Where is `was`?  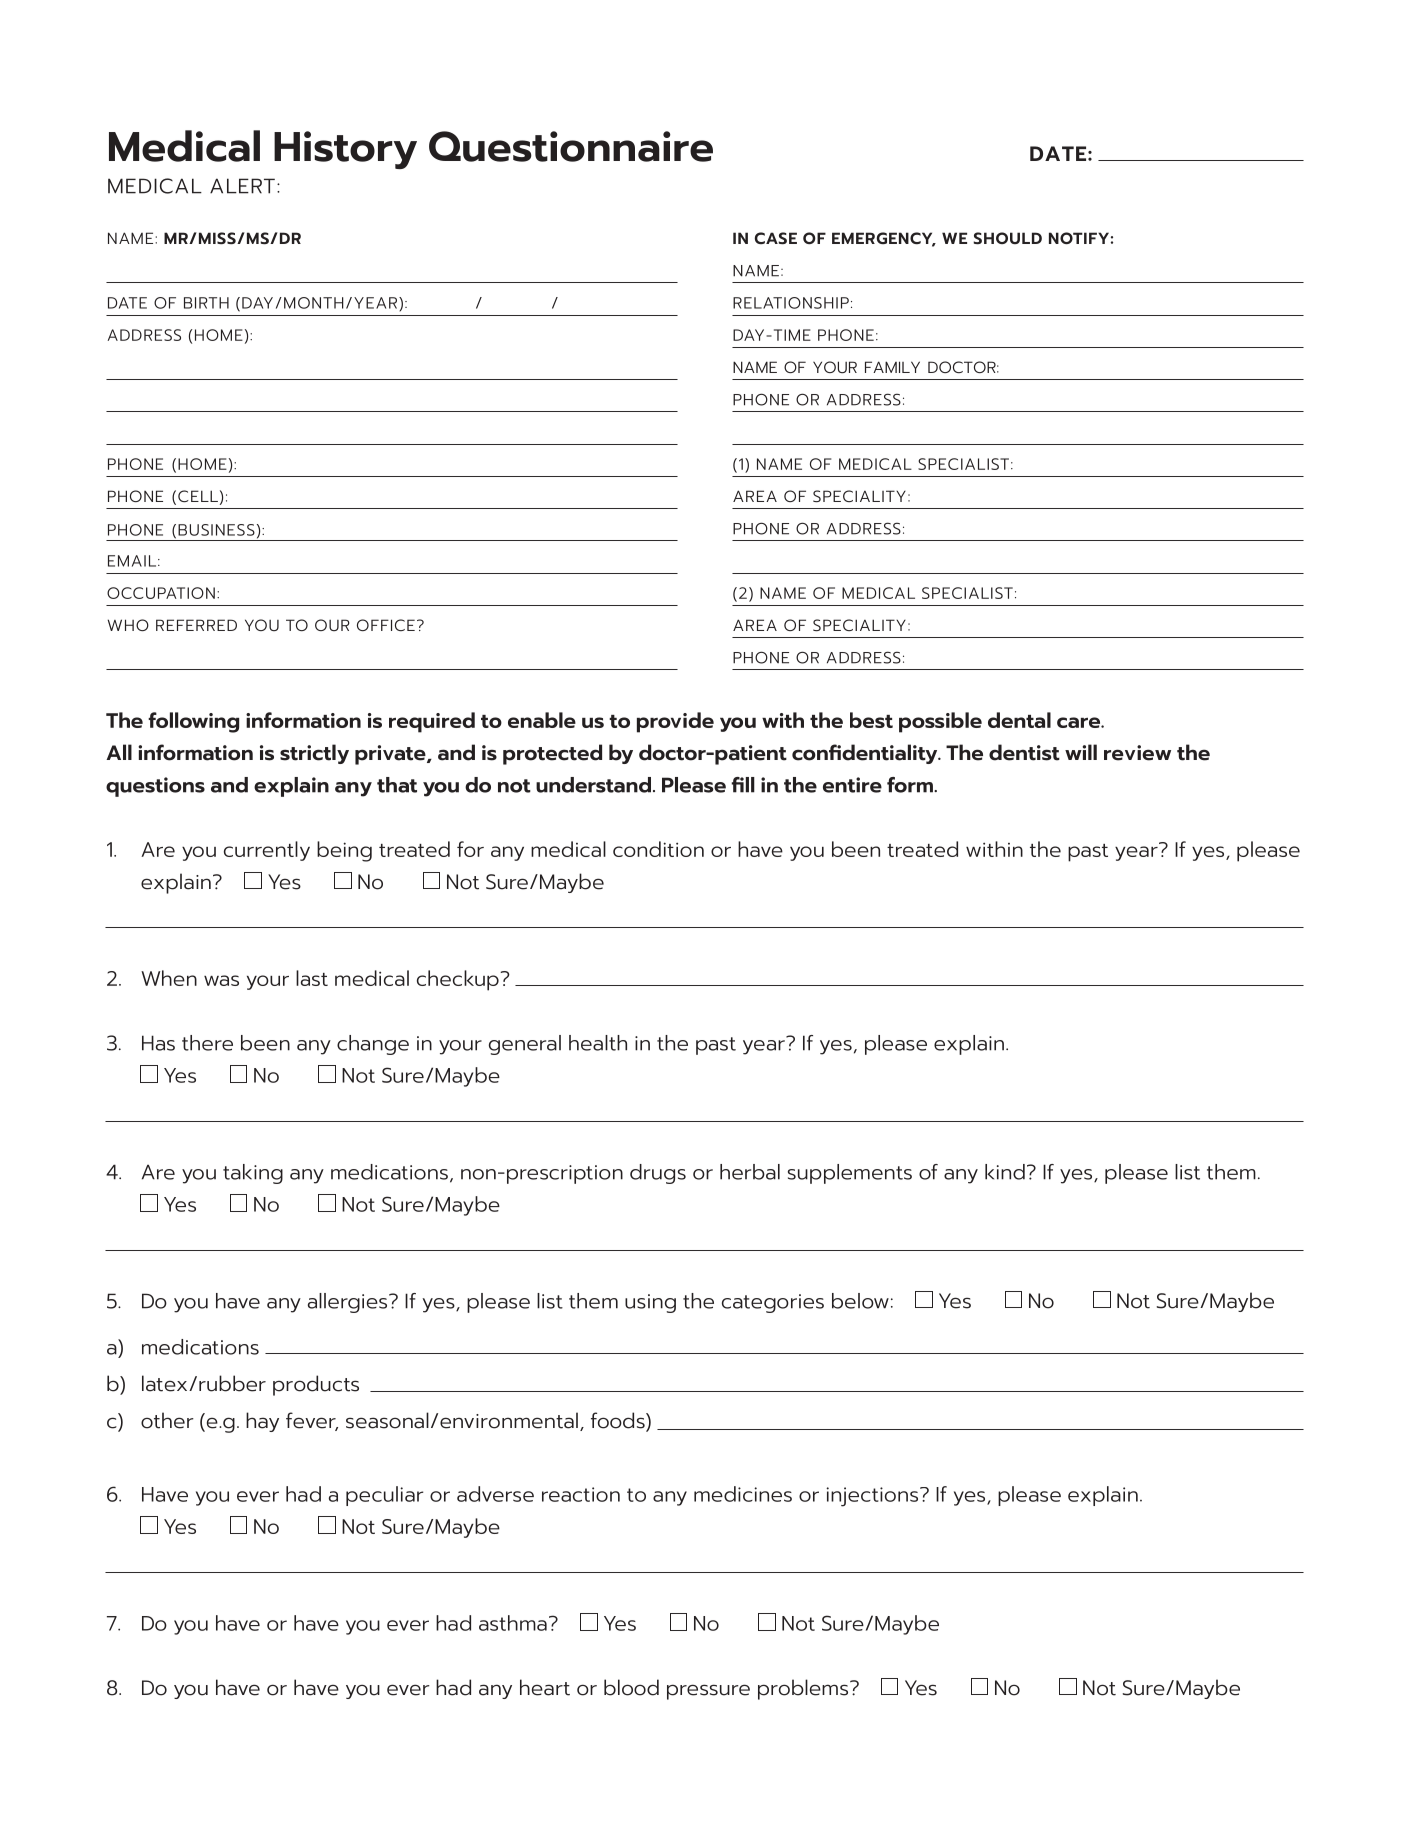
was is located at coordinates (221, 980).
